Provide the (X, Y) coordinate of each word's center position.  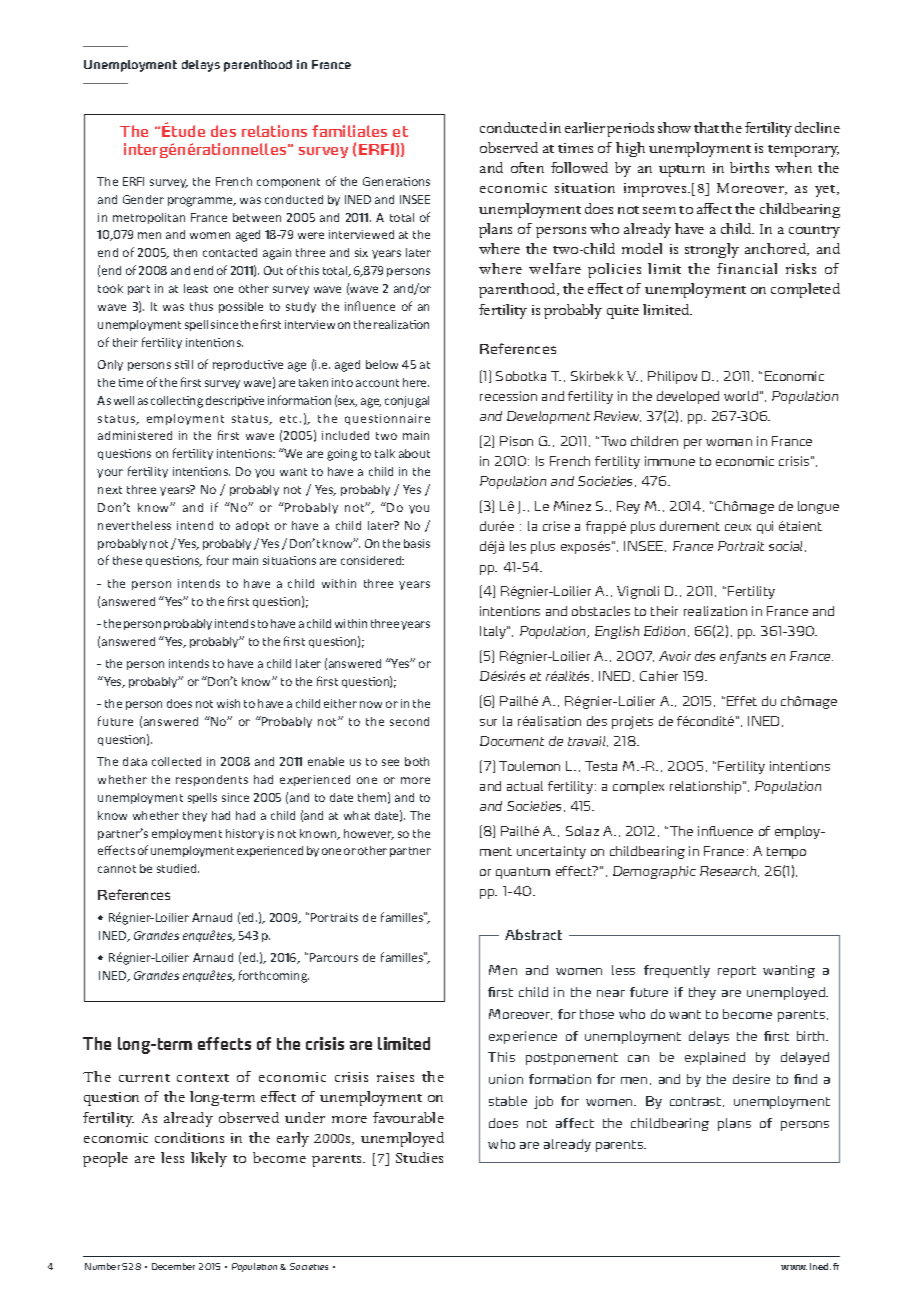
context (203, 1078)
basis (417, 543)
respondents (212, 780)
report (737, 972)
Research (729, 871)
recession (508, 396)
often (527, 167)
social (787, 546)
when (793, 167)
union (506, 1079)
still (184, 364)
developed (688, 397)
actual (525, 786)
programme (201, 202)
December (173, 1266)
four (218, 560)
